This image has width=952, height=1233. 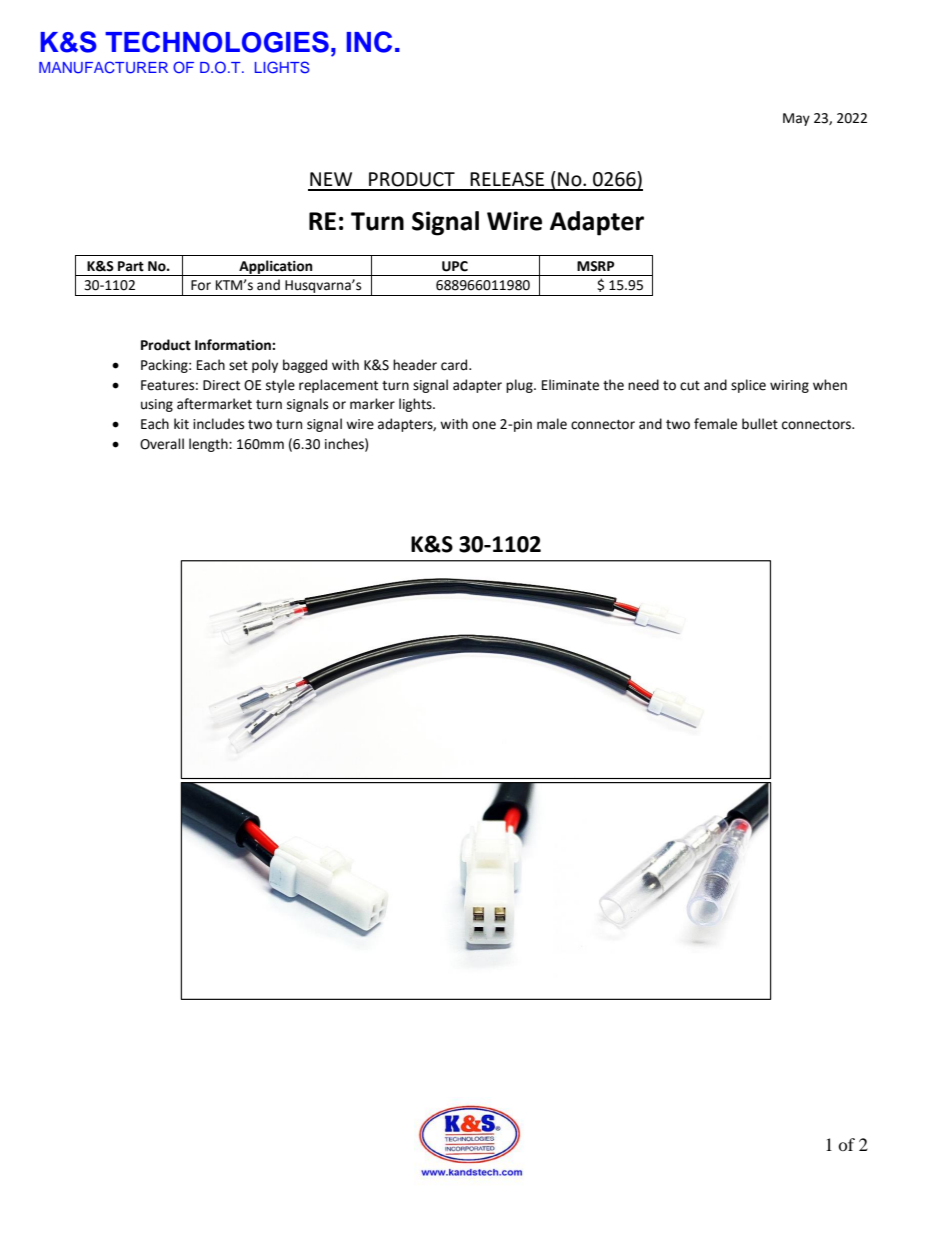 What do you see at coordinates (690, 386) in the image?
I see `cut` at bounding box center [690, 386].
